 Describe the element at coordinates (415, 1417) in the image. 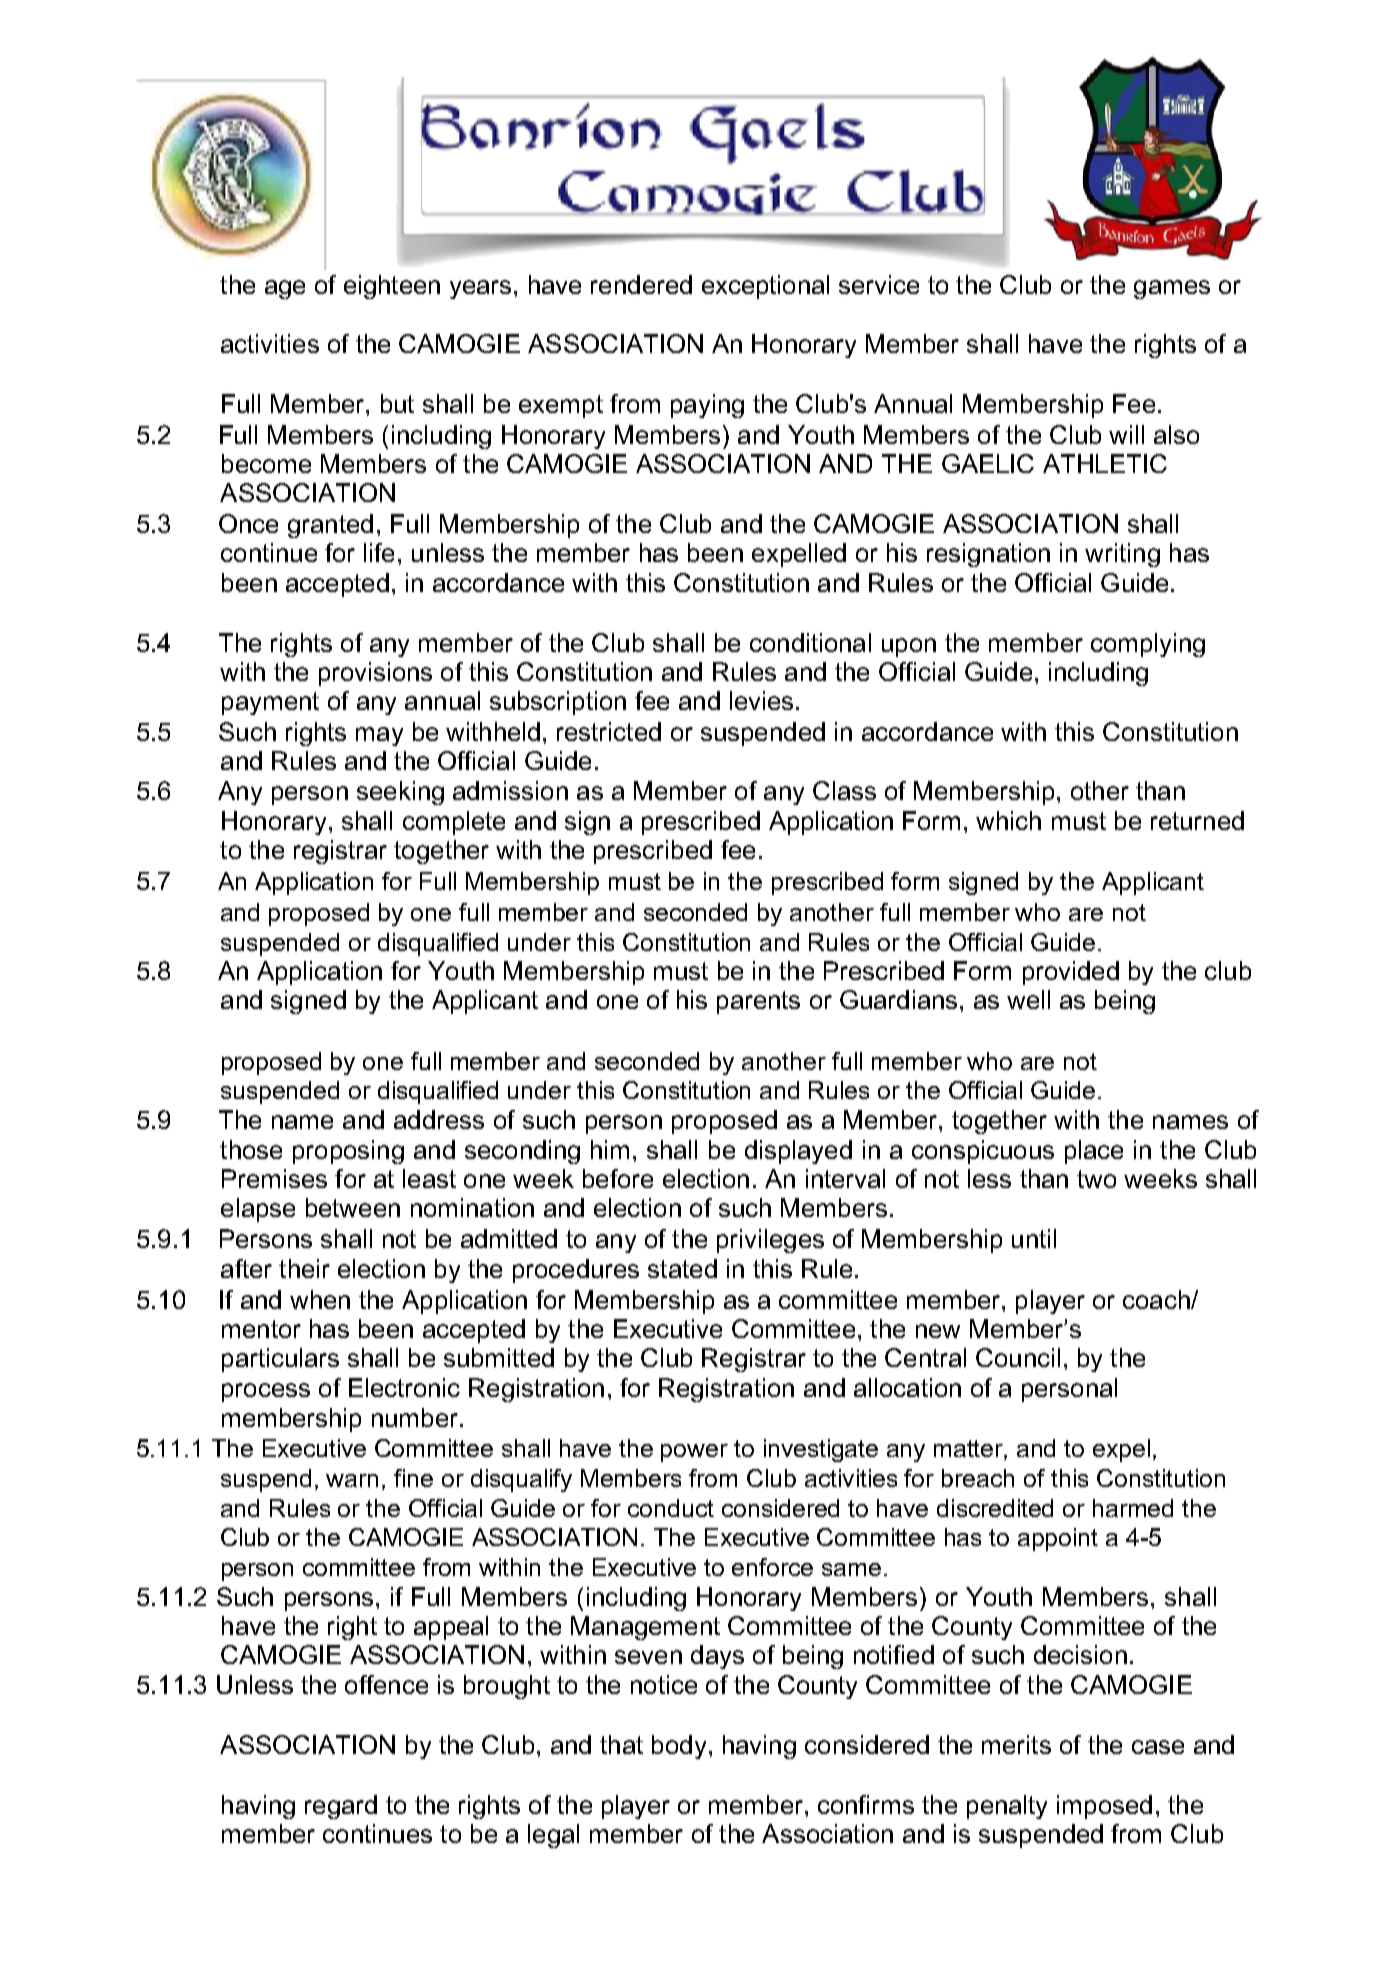

I see `number` at that location.
